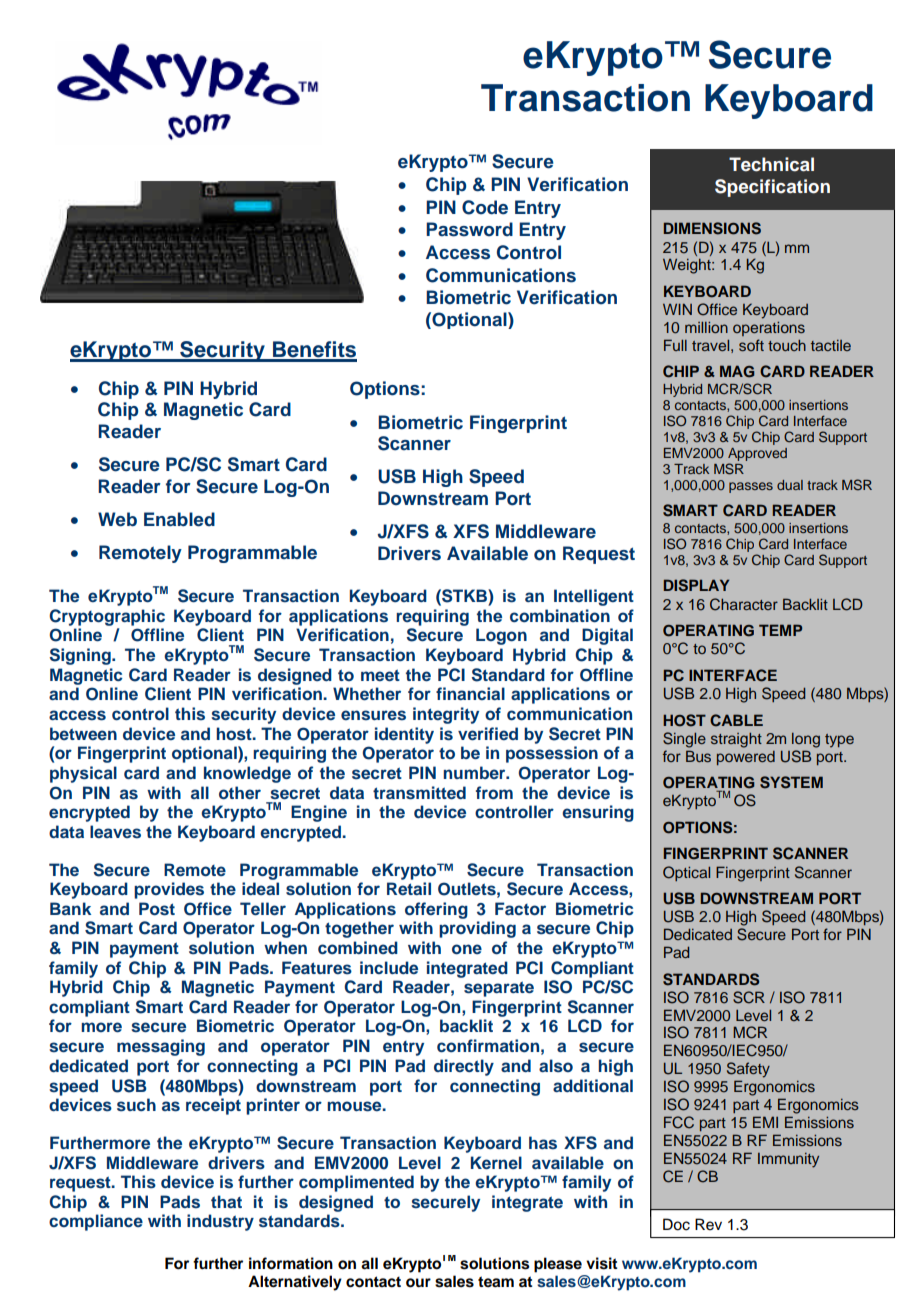  Describe the element at coordinates (220, 1222) in the screenshot. I see `industry` at that location.
